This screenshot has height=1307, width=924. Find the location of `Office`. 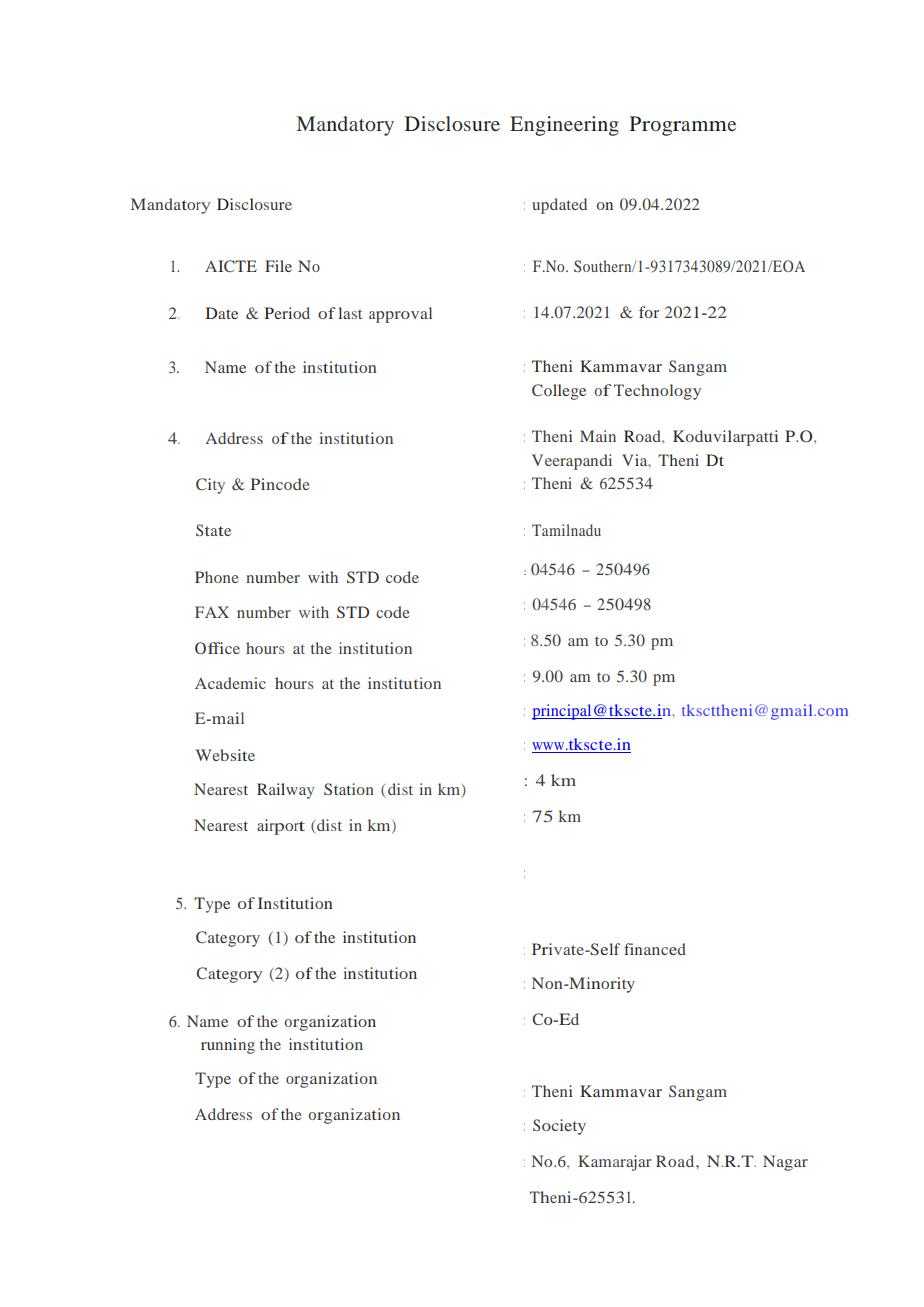

Office is located at coordinates (217, 648).
